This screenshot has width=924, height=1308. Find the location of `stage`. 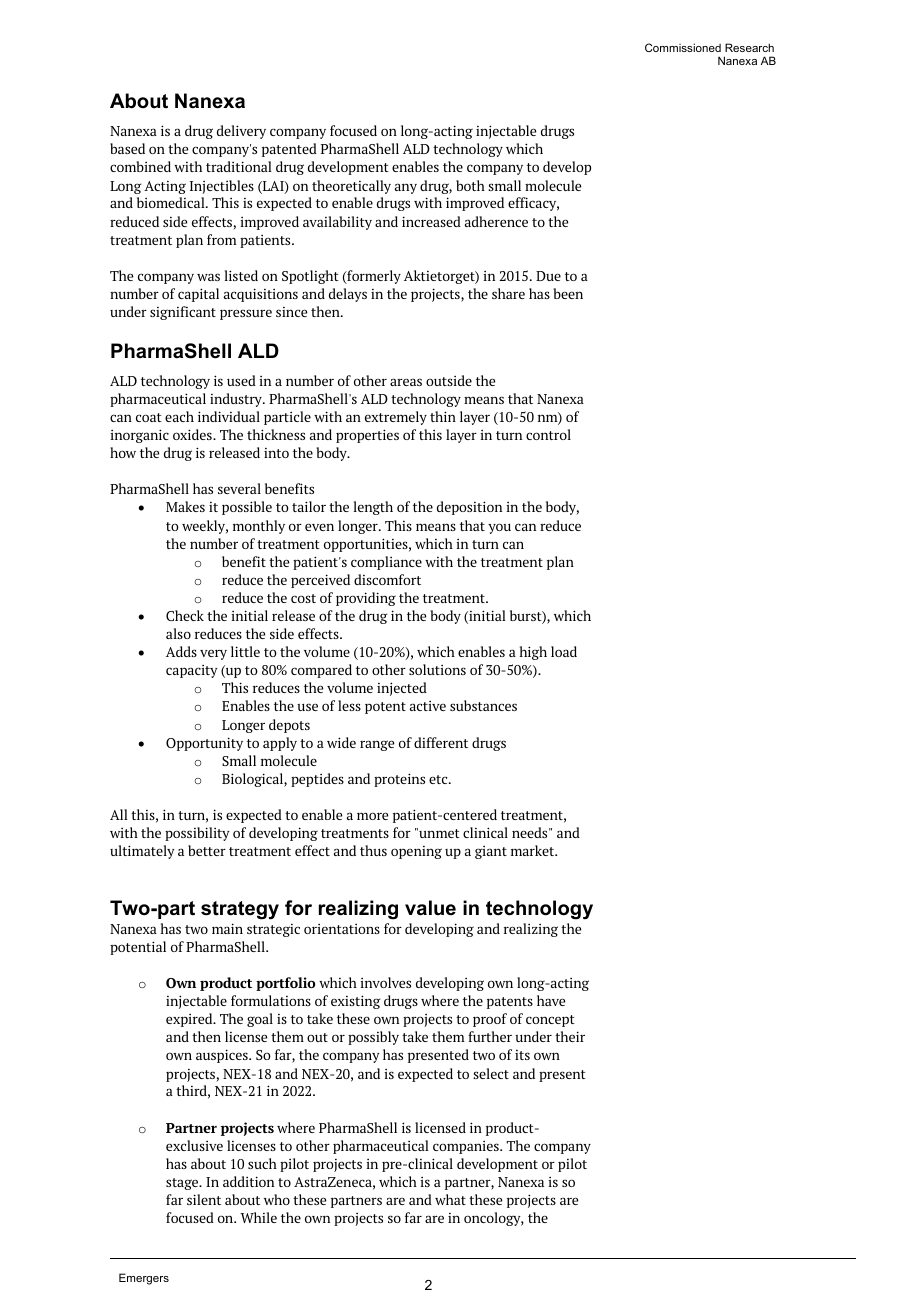

stage is located at coordinates (183, 1184).
